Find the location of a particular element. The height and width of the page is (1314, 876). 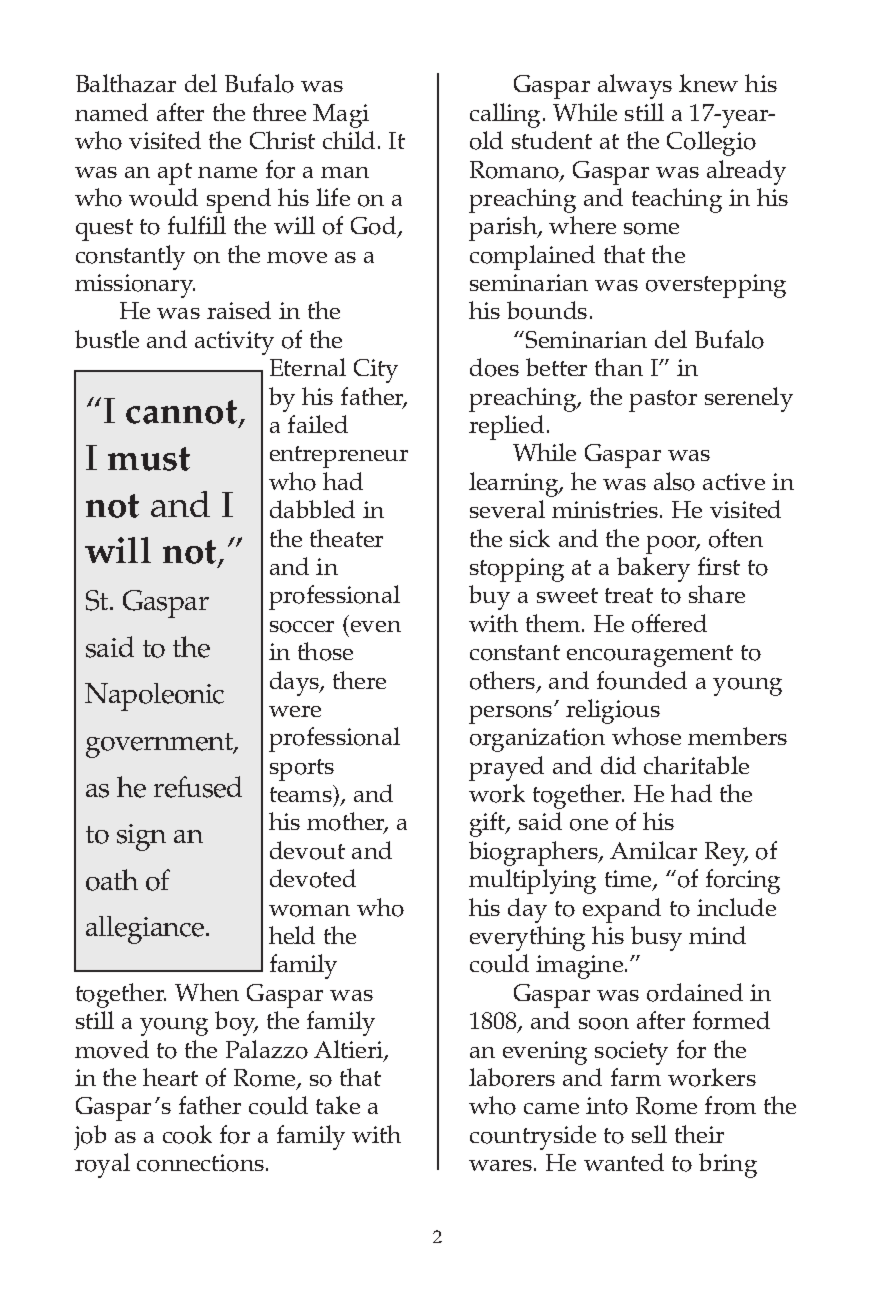

always is located at coordinates (635, 86).
